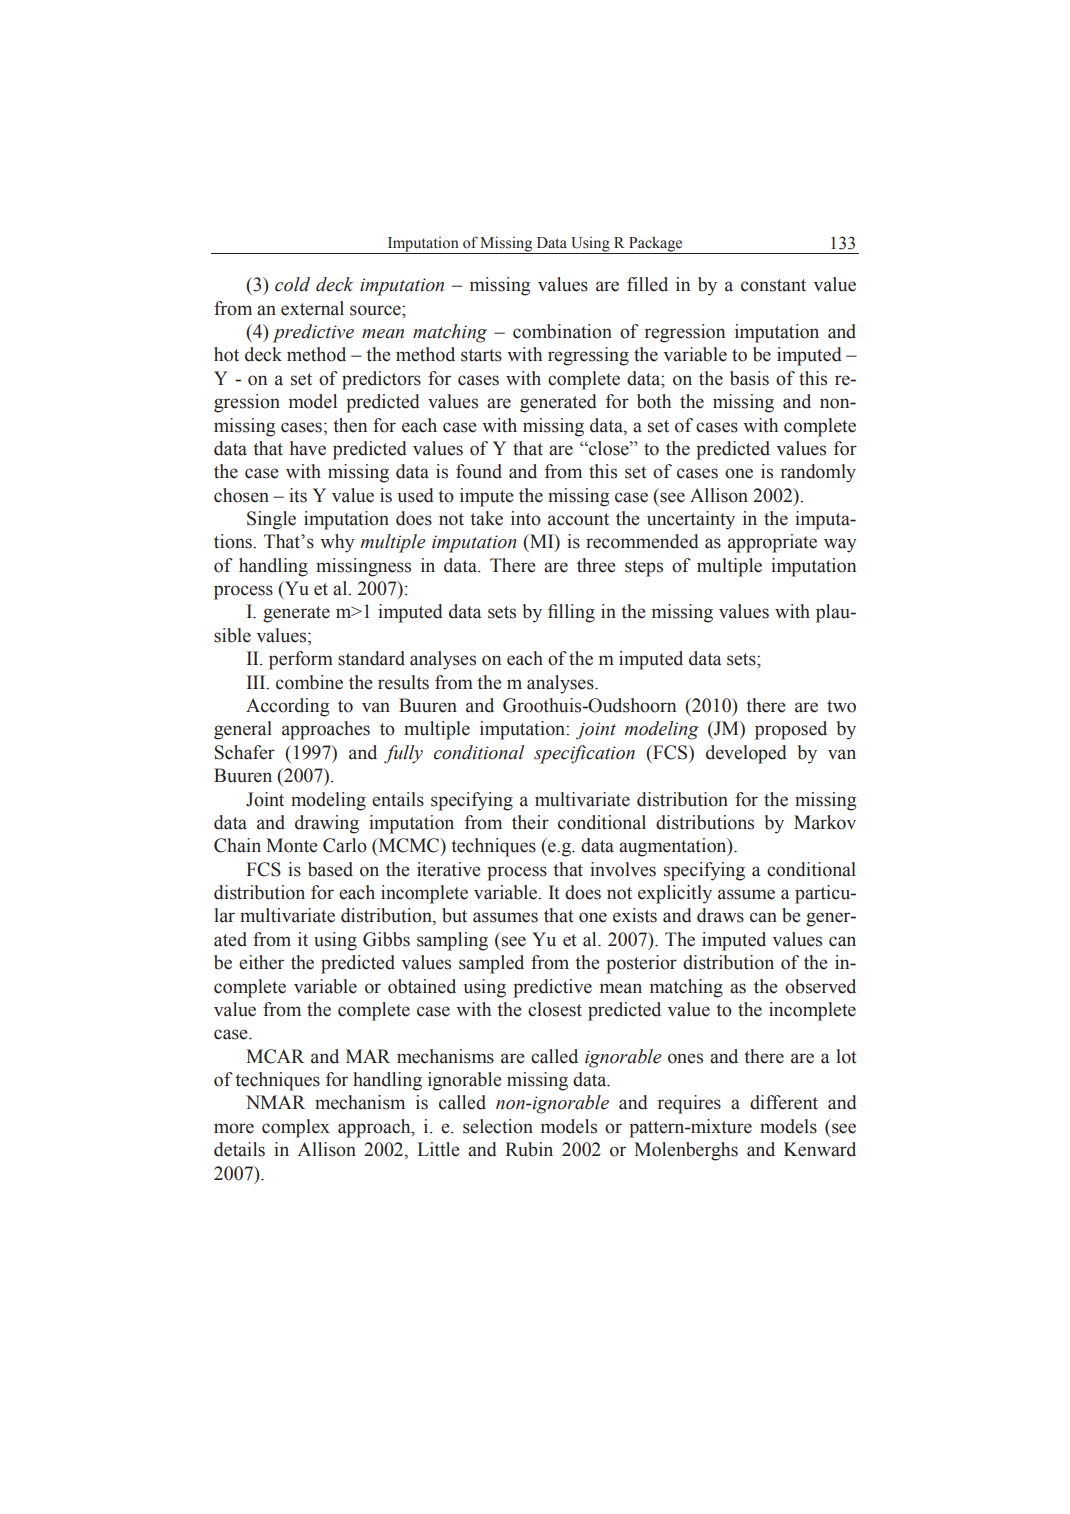 Image resolution: width=1070 pixels, height=1514 pixels. Describe the element at coordinates (529, 1149) in the page. I see `Rubin` at that location.
